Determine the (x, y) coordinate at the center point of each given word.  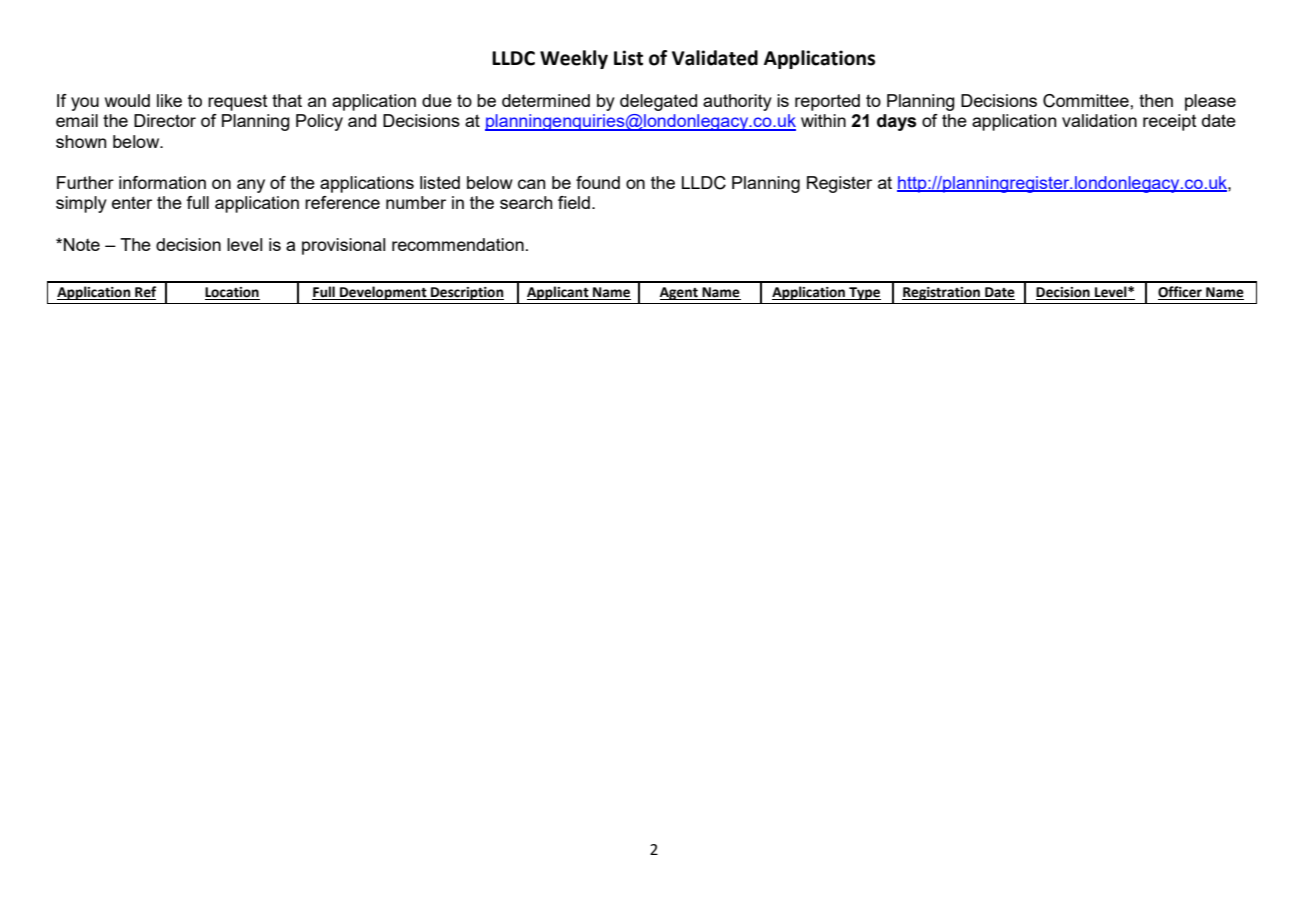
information (162, 182)
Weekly (574, 59)
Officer (1181, 293)
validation (1099, 120)
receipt (1170, 122)
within (823, 120)
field (574, 202)
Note (82, 244)
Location (232, 293)
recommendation (458, 244)
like (169, 100)
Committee (1087, 101)
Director (165, 120)
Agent (680, 293)
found (598, 182)
